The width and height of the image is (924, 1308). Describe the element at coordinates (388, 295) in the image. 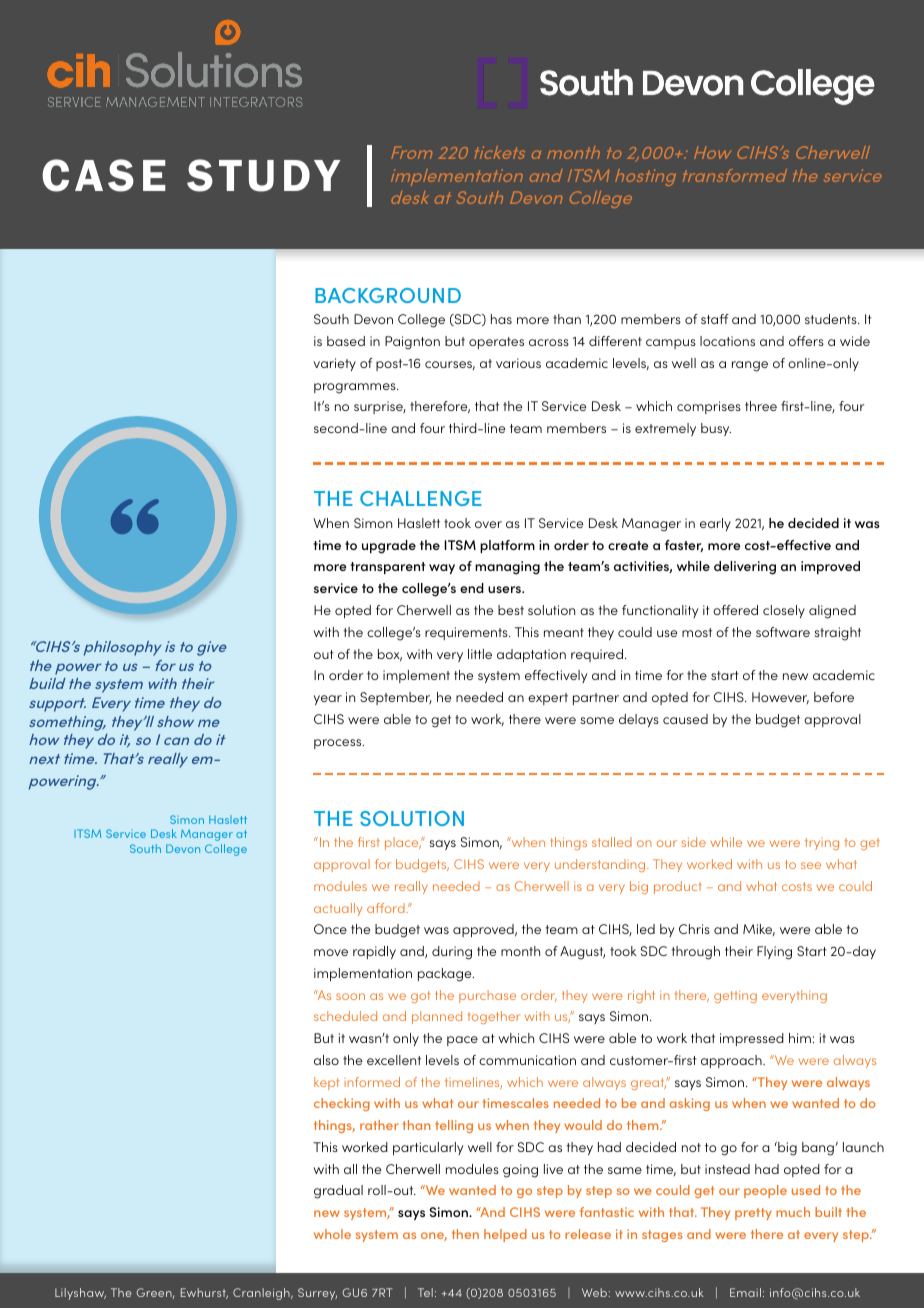

I see `BACKGROUND` at that location.
